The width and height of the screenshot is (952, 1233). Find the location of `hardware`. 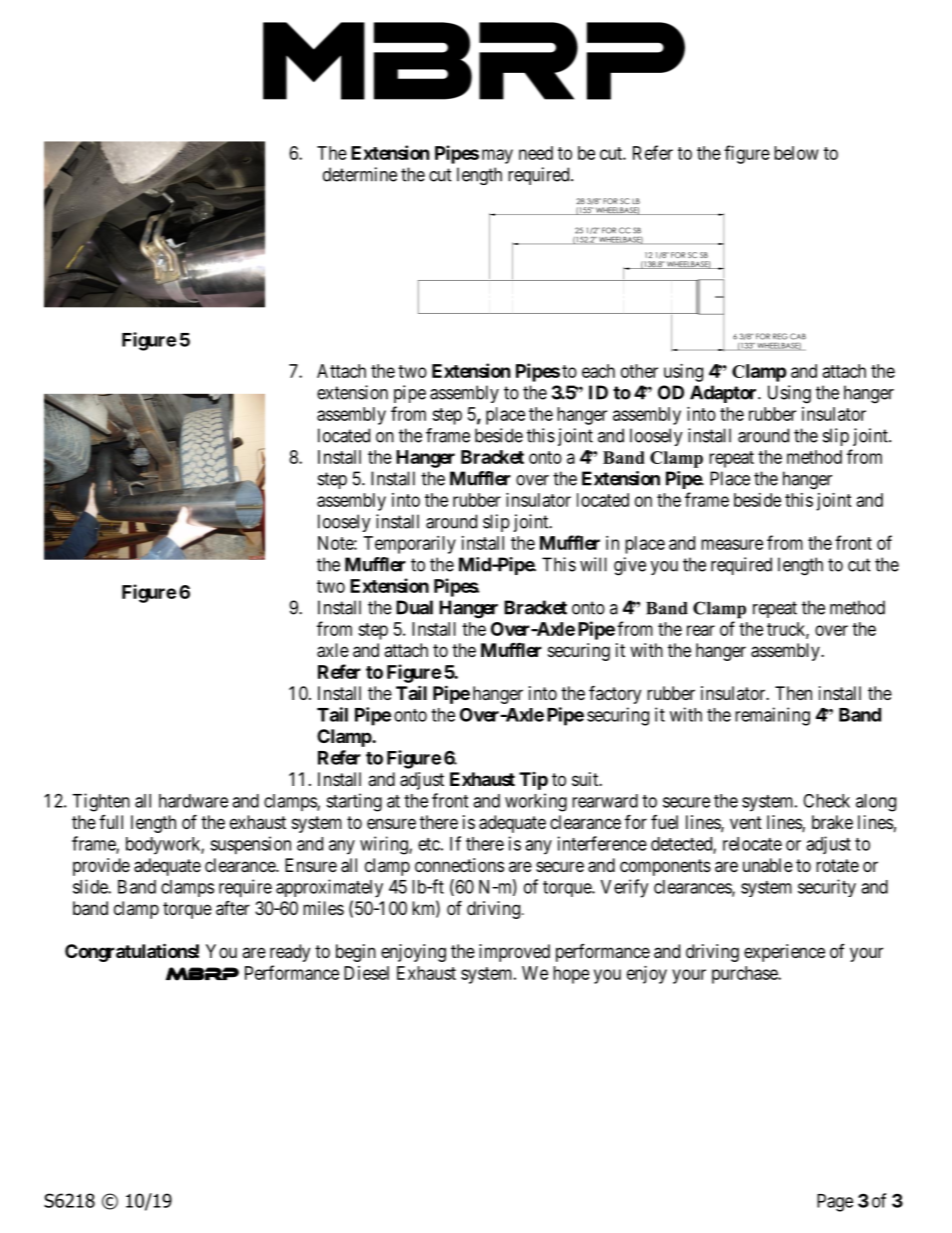

hardware is located at coordinates (193, 801).
